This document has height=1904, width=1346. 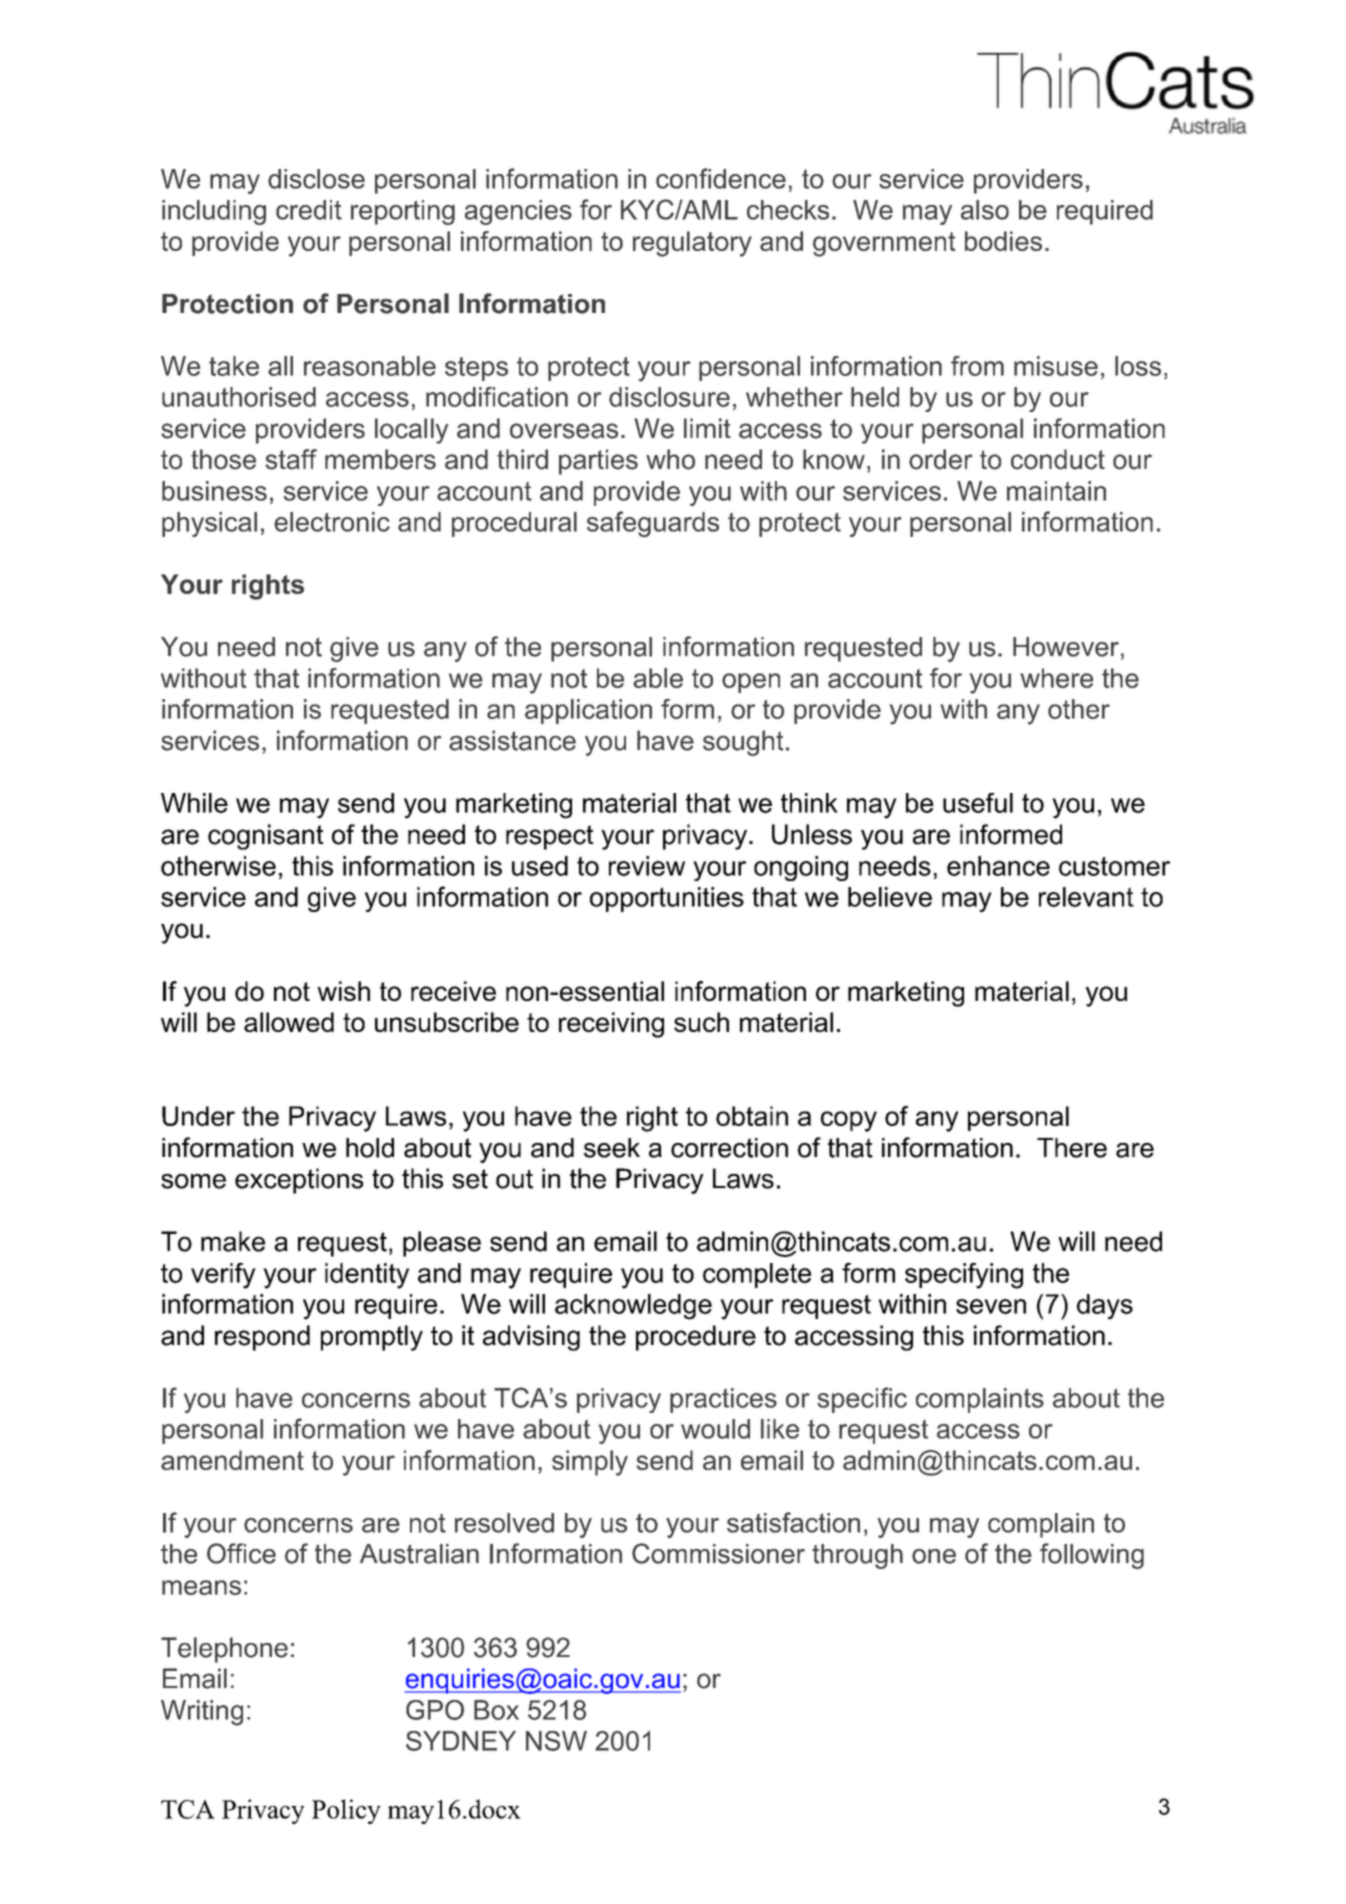 I want to click on procedure, so click(x=696, y=1338).
